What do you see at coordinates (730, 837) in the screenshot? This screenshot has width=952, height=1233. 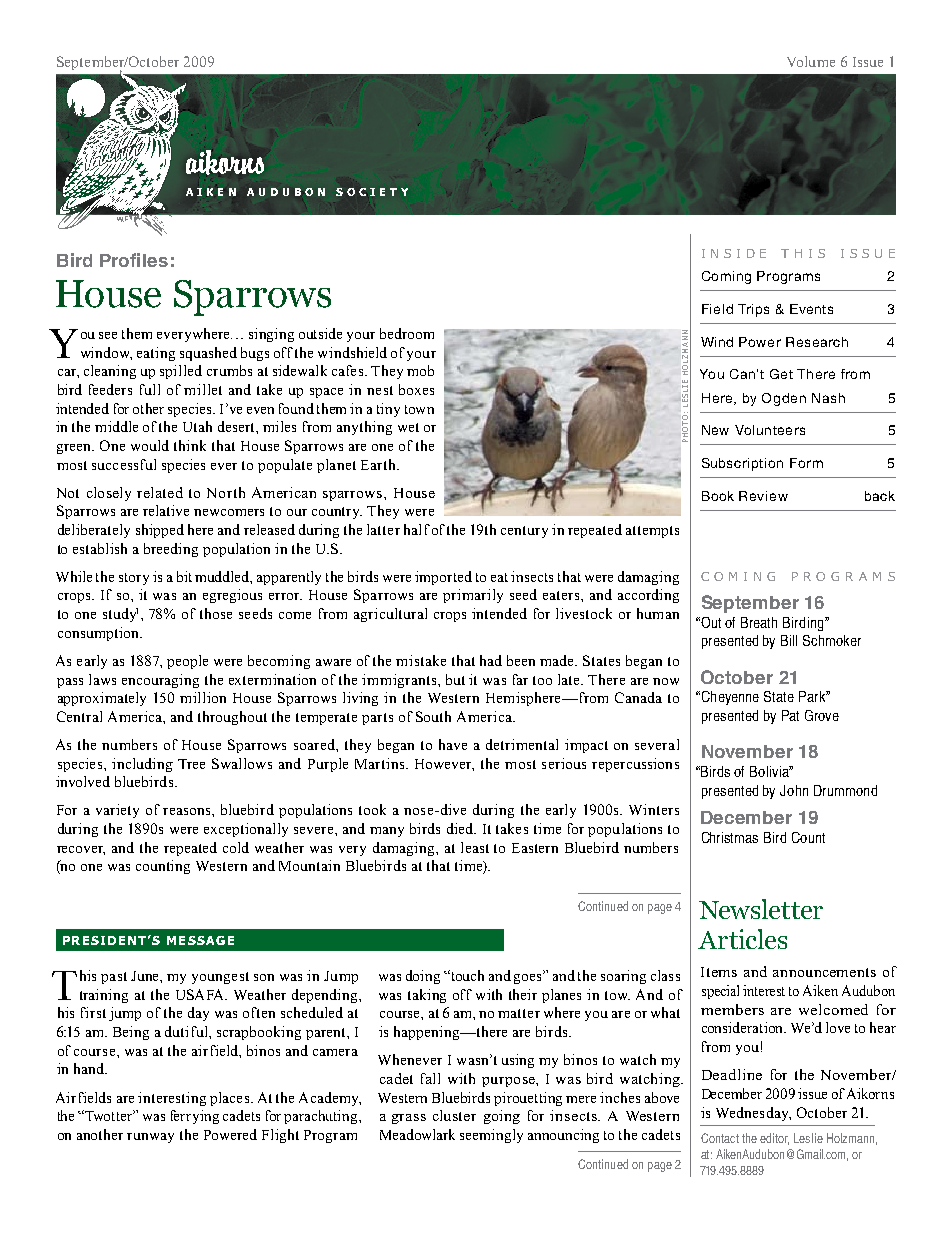 I see `Christmas` at bounding box center [730, 837].
